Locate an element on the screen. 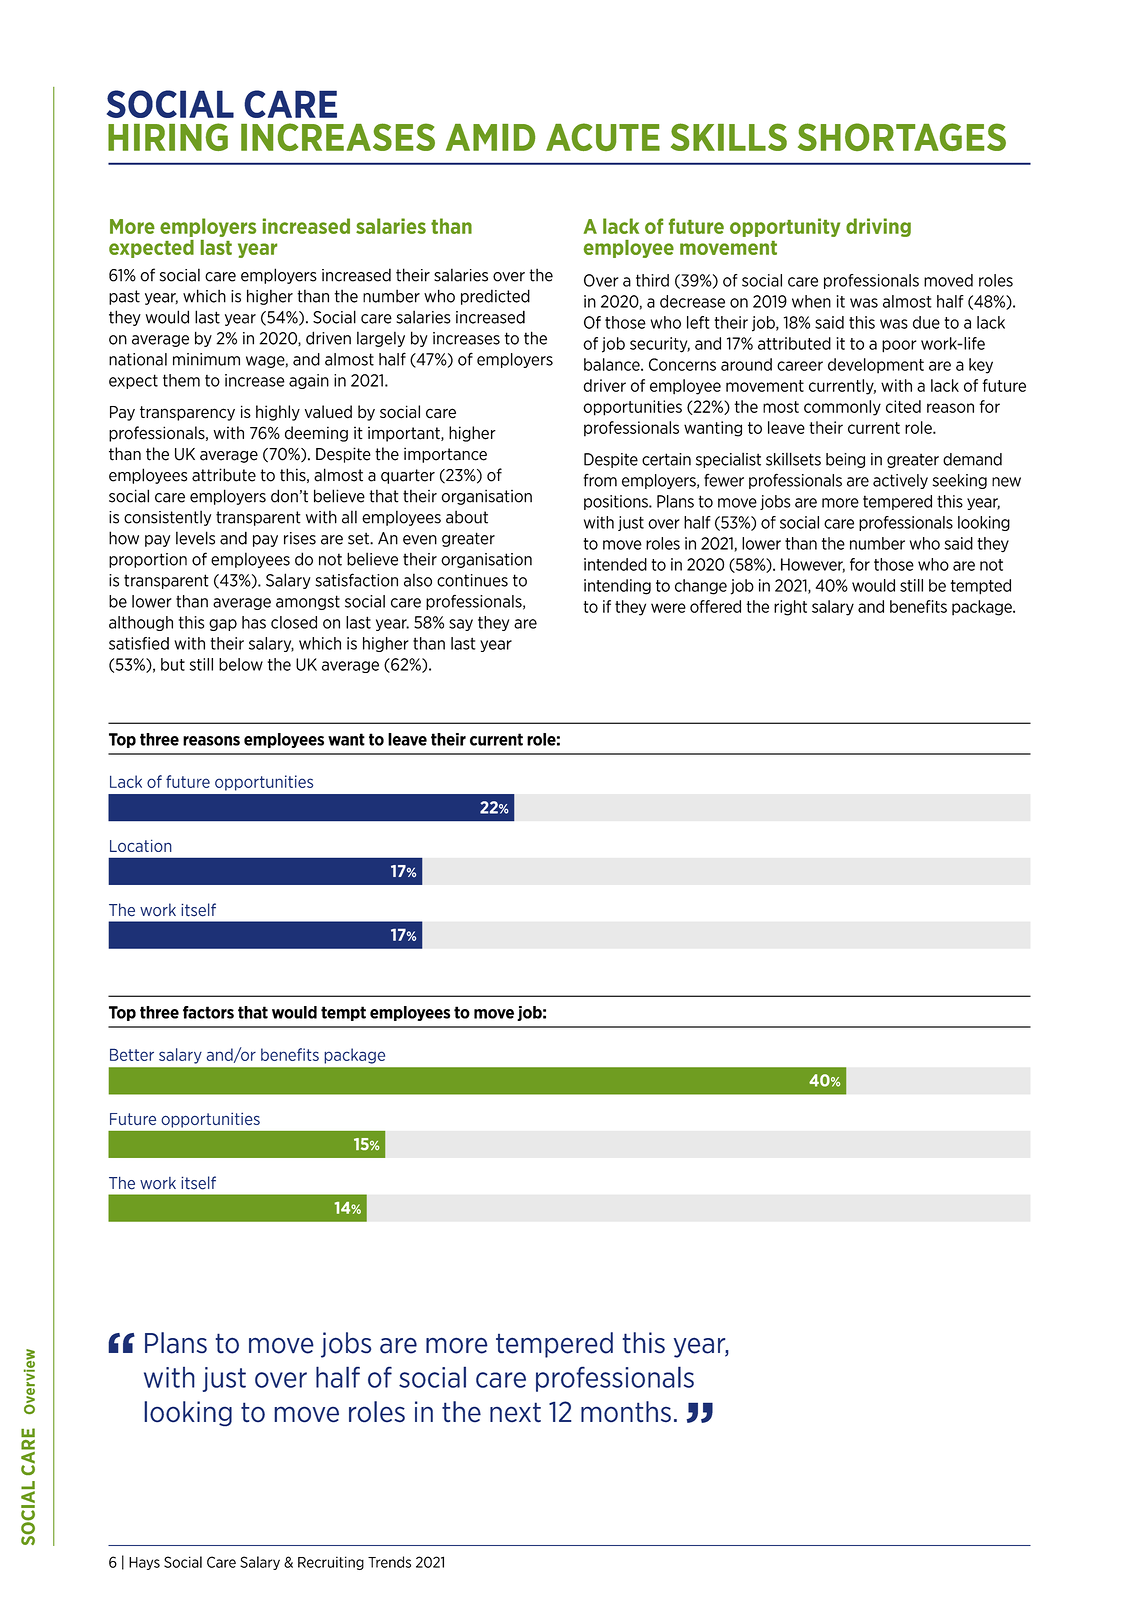 Image resolution: width=1139 pixels, height=1611 pixels. SHORTAGES is located at coordinates (902, 137).
